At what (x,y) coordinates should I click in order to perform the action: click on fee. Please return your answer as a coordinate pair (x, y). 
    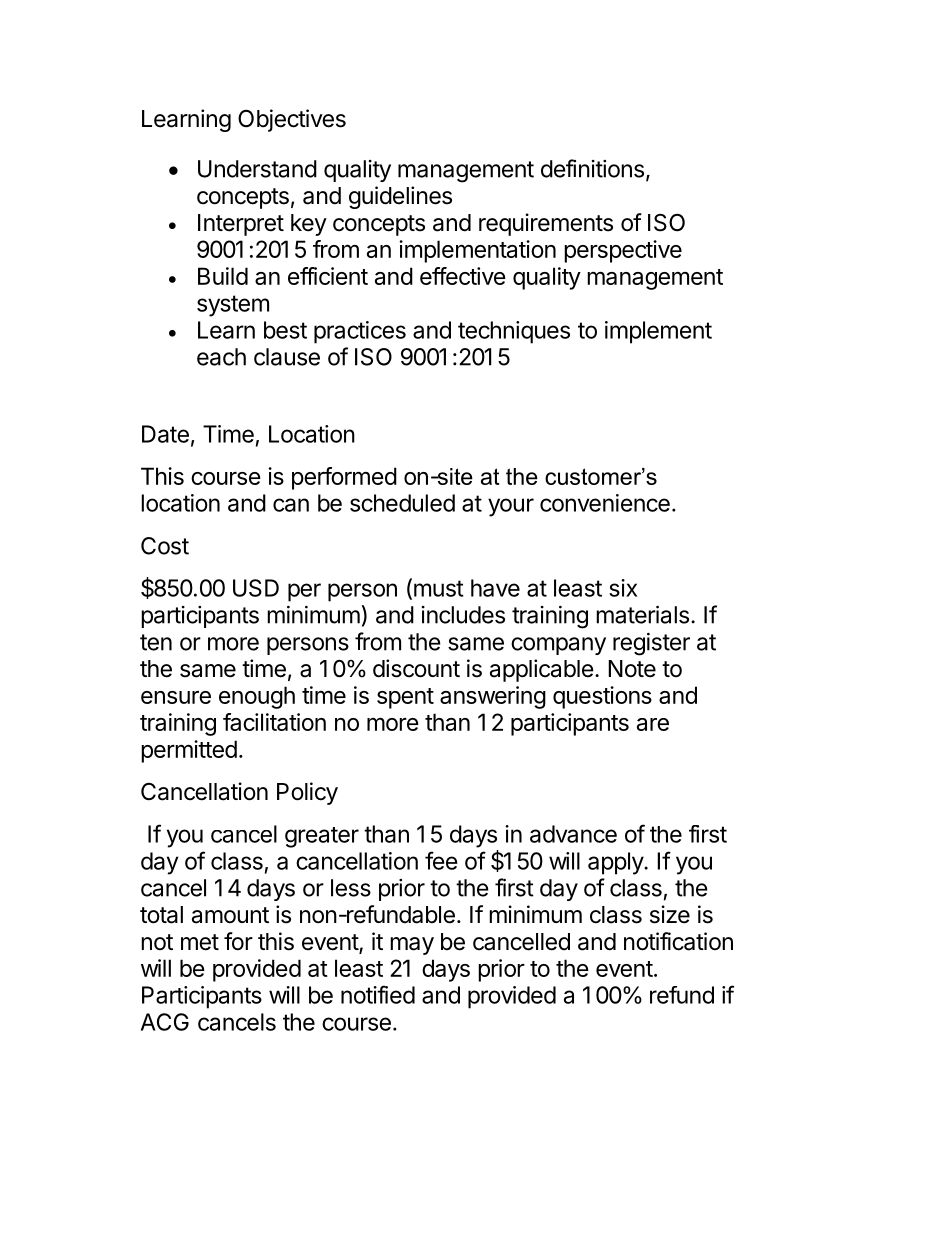
    Looking at the image, I should click on (441, 860).
